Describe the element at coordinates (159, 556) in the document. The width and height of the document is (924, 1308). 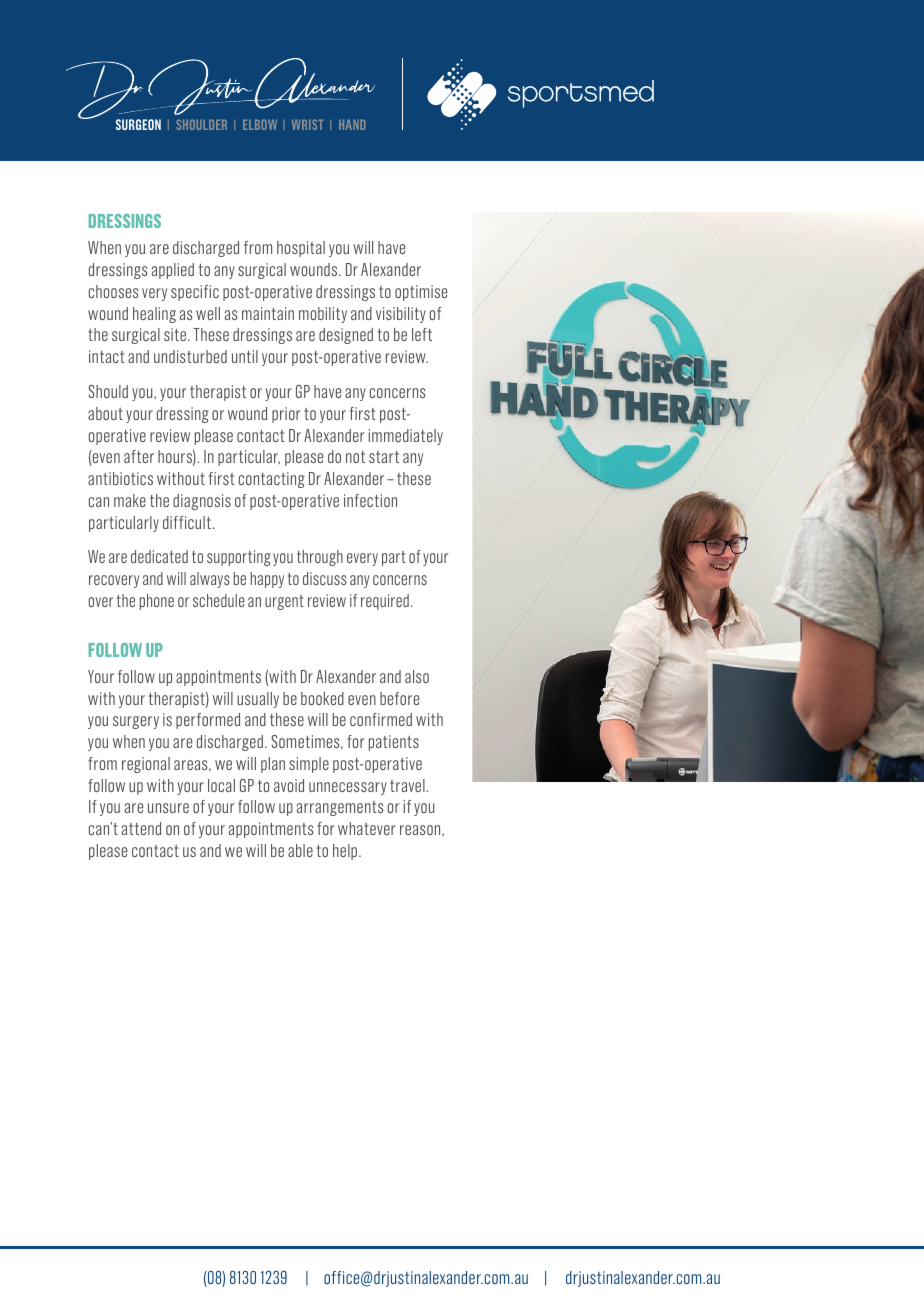
I see `dedicated` at that location.
